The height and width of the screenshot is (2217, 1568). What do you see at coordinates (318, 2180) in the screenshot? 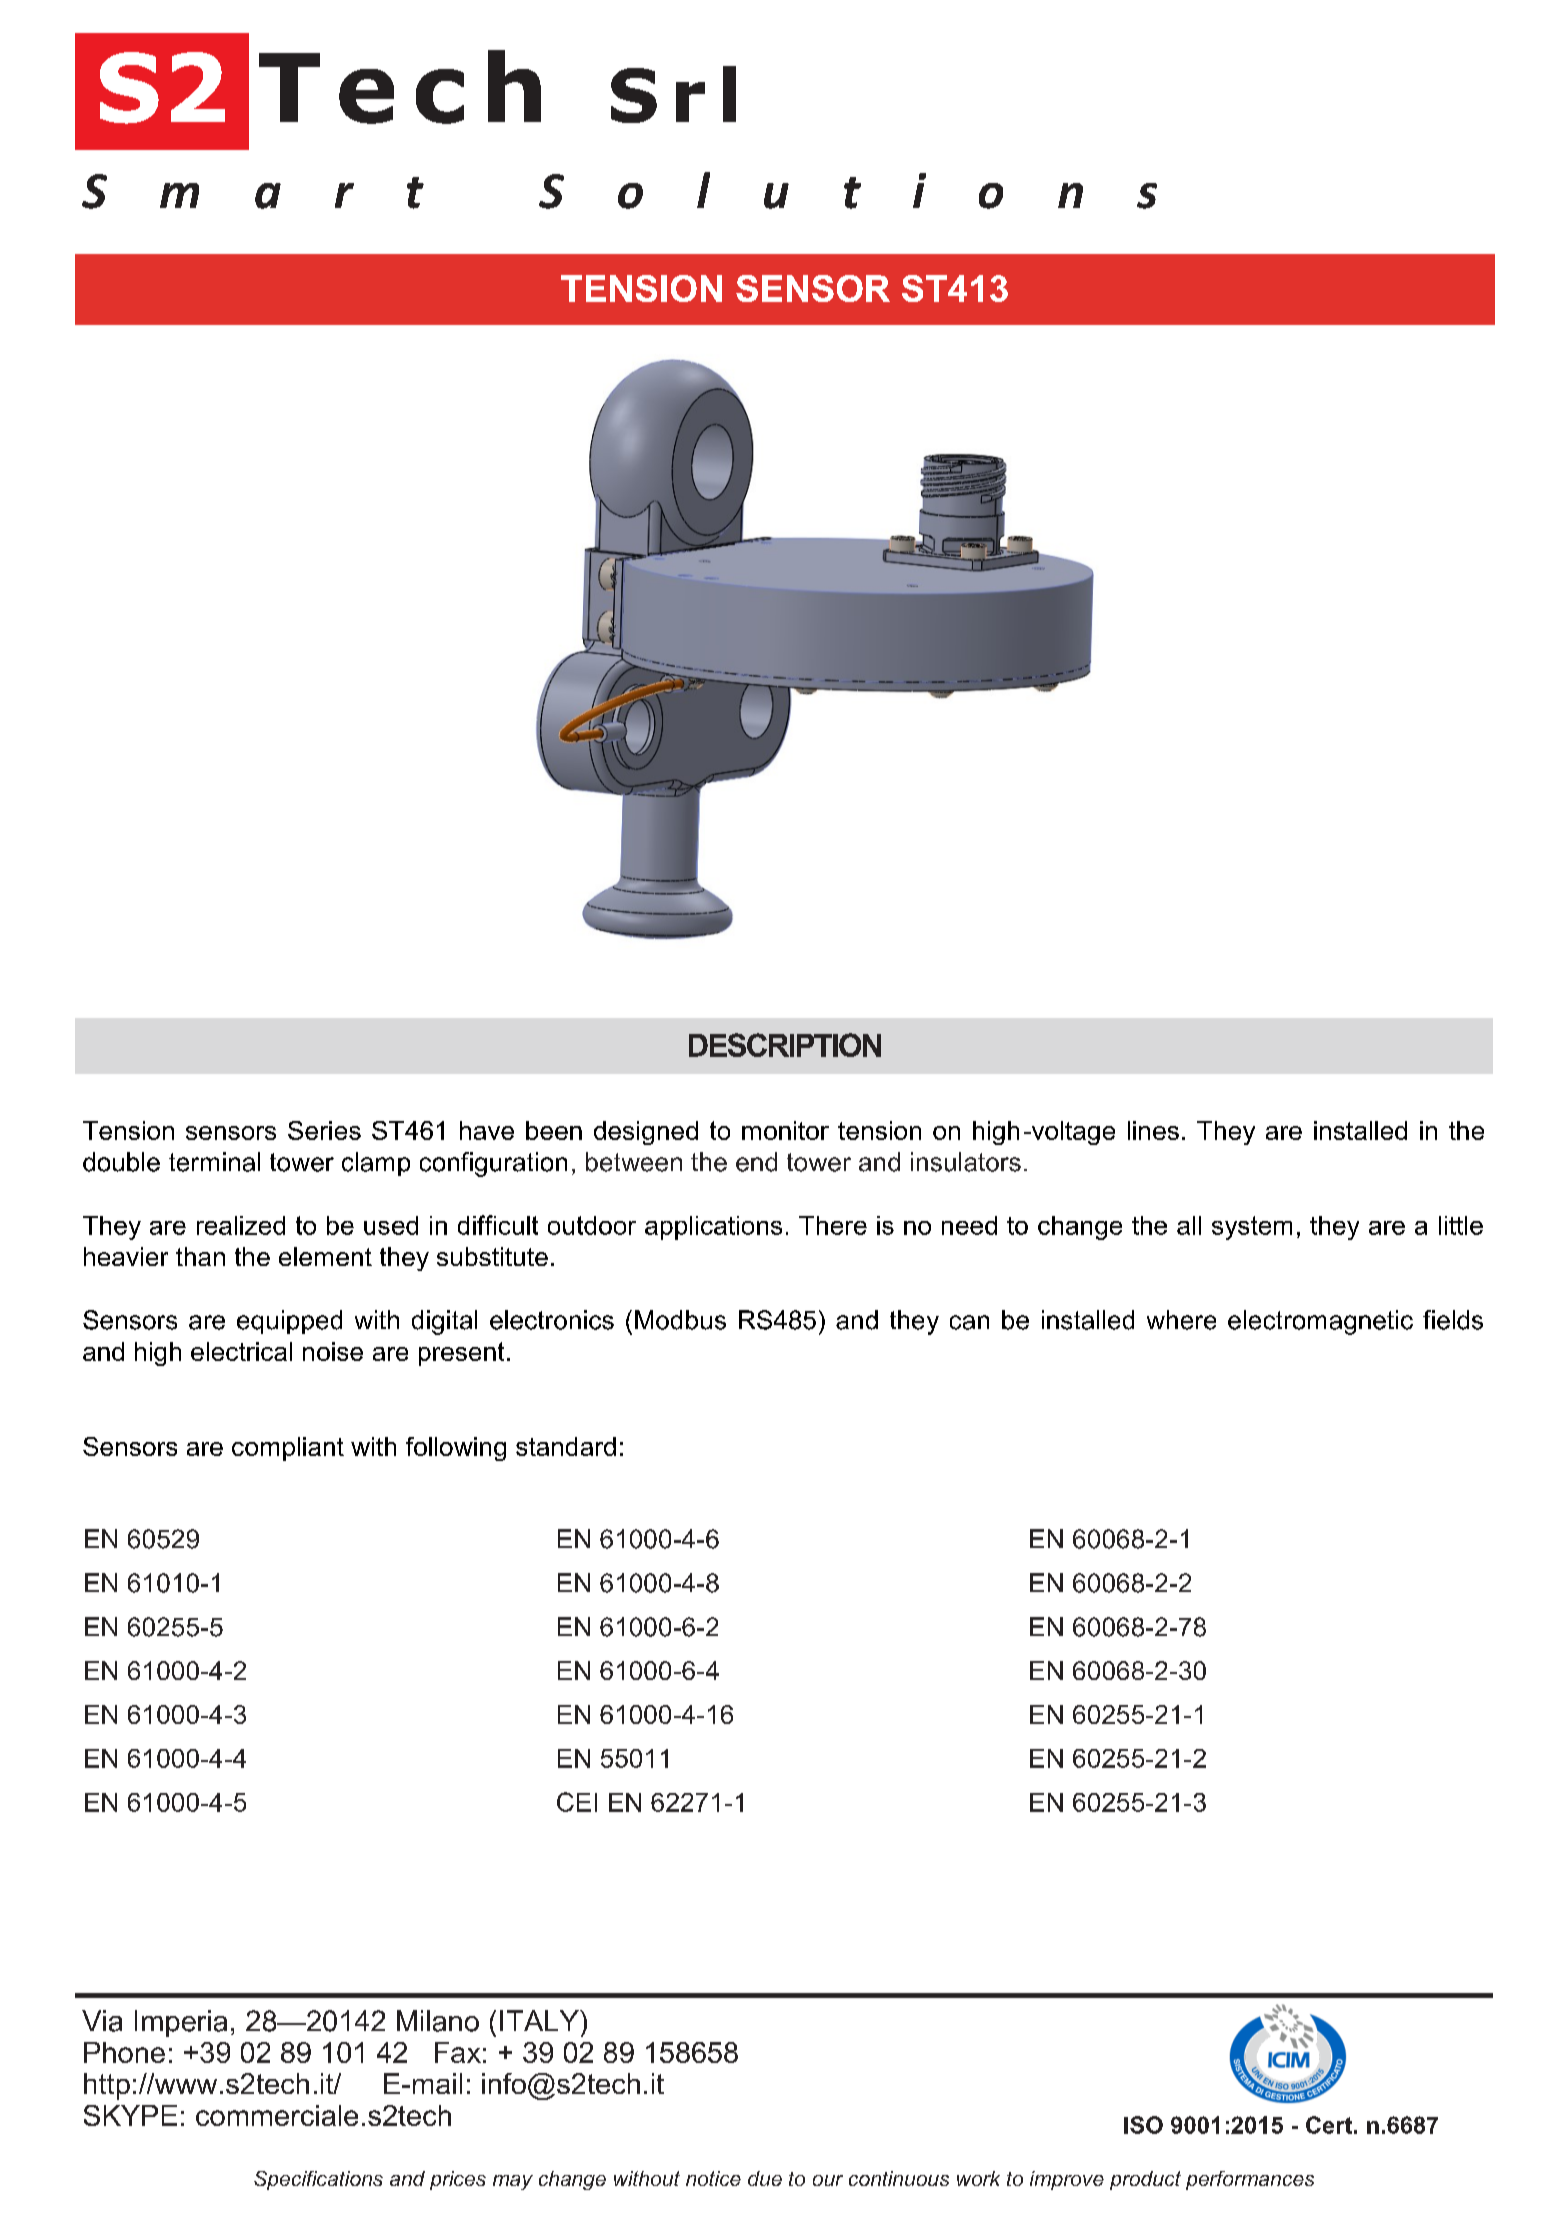
I see `Specifications` at bounding box center [318, 2180].
